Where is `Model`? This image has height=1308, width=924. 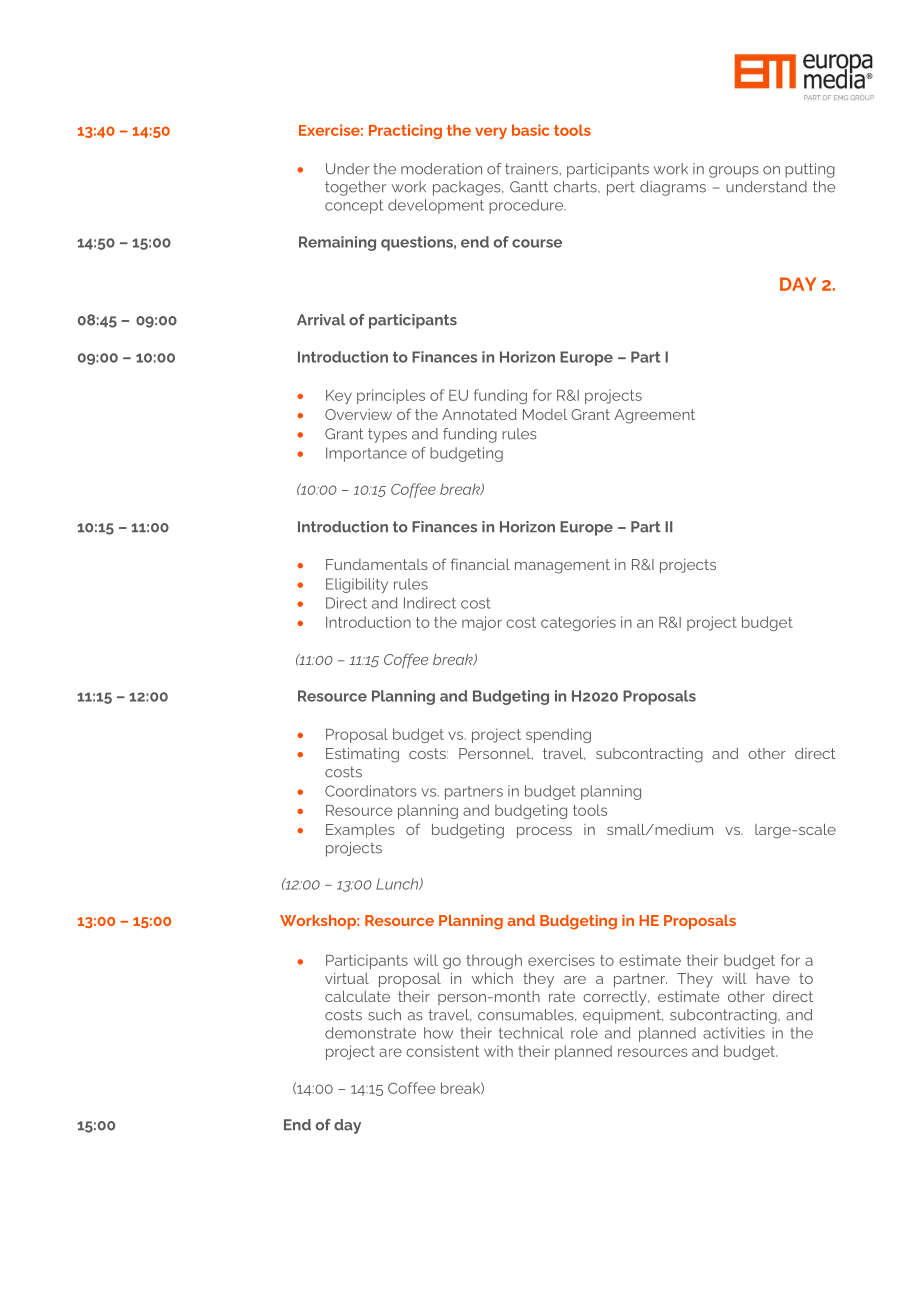 Model is located at coordinates (545, 414).
